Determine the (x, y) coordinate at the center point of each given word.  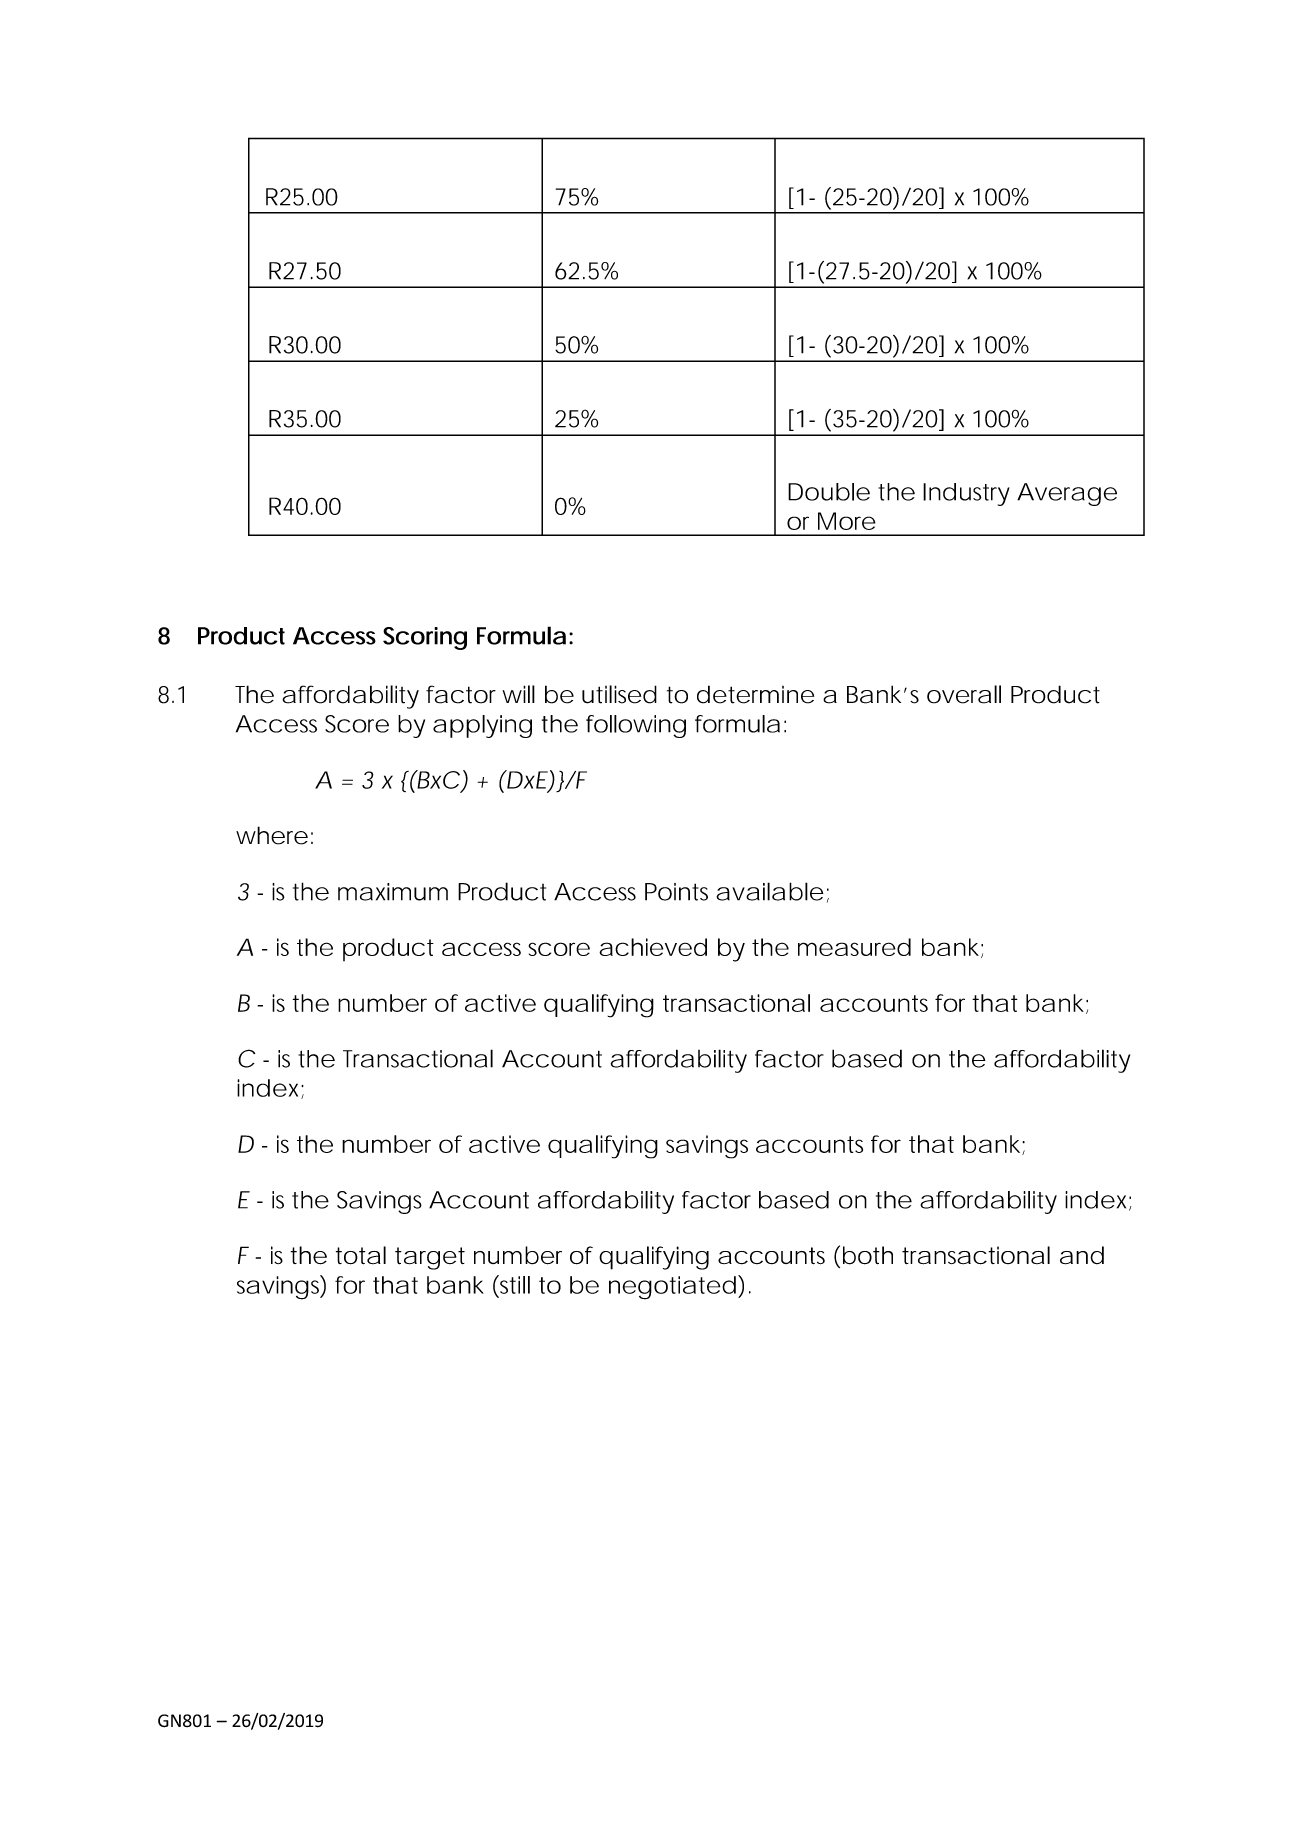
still (514, 1284)
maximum (393, 892)
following (636, 726)
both (868, 1255)
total (361, 1255)
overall (964, 694)
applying (482, 726)
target (430, 1258)
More (847, 521)
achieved (653, 947)
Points (676, 892)
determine (755, 694)
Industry (966, 494)
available (770, 891)
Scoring (425, 638)
